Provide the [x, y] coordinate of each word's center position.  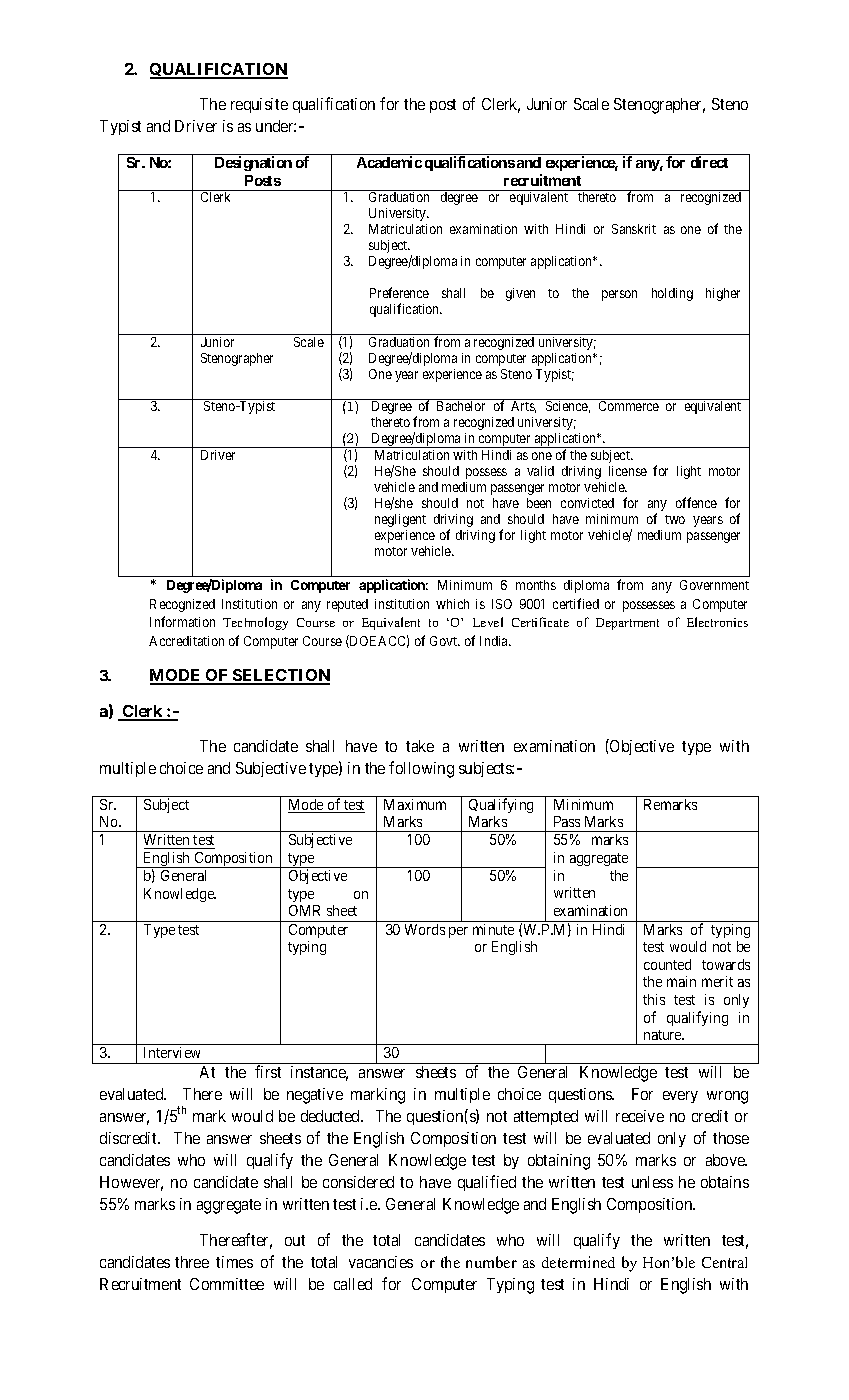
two [675, 519]
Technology [255, 623]
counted [667, 964]
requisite [259, 105]
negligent [400, 520]
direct [709, 162]
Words [425, 929]
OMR [304, 910]
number [491, 1262]
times [234, 1262]
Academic [389, 162]
